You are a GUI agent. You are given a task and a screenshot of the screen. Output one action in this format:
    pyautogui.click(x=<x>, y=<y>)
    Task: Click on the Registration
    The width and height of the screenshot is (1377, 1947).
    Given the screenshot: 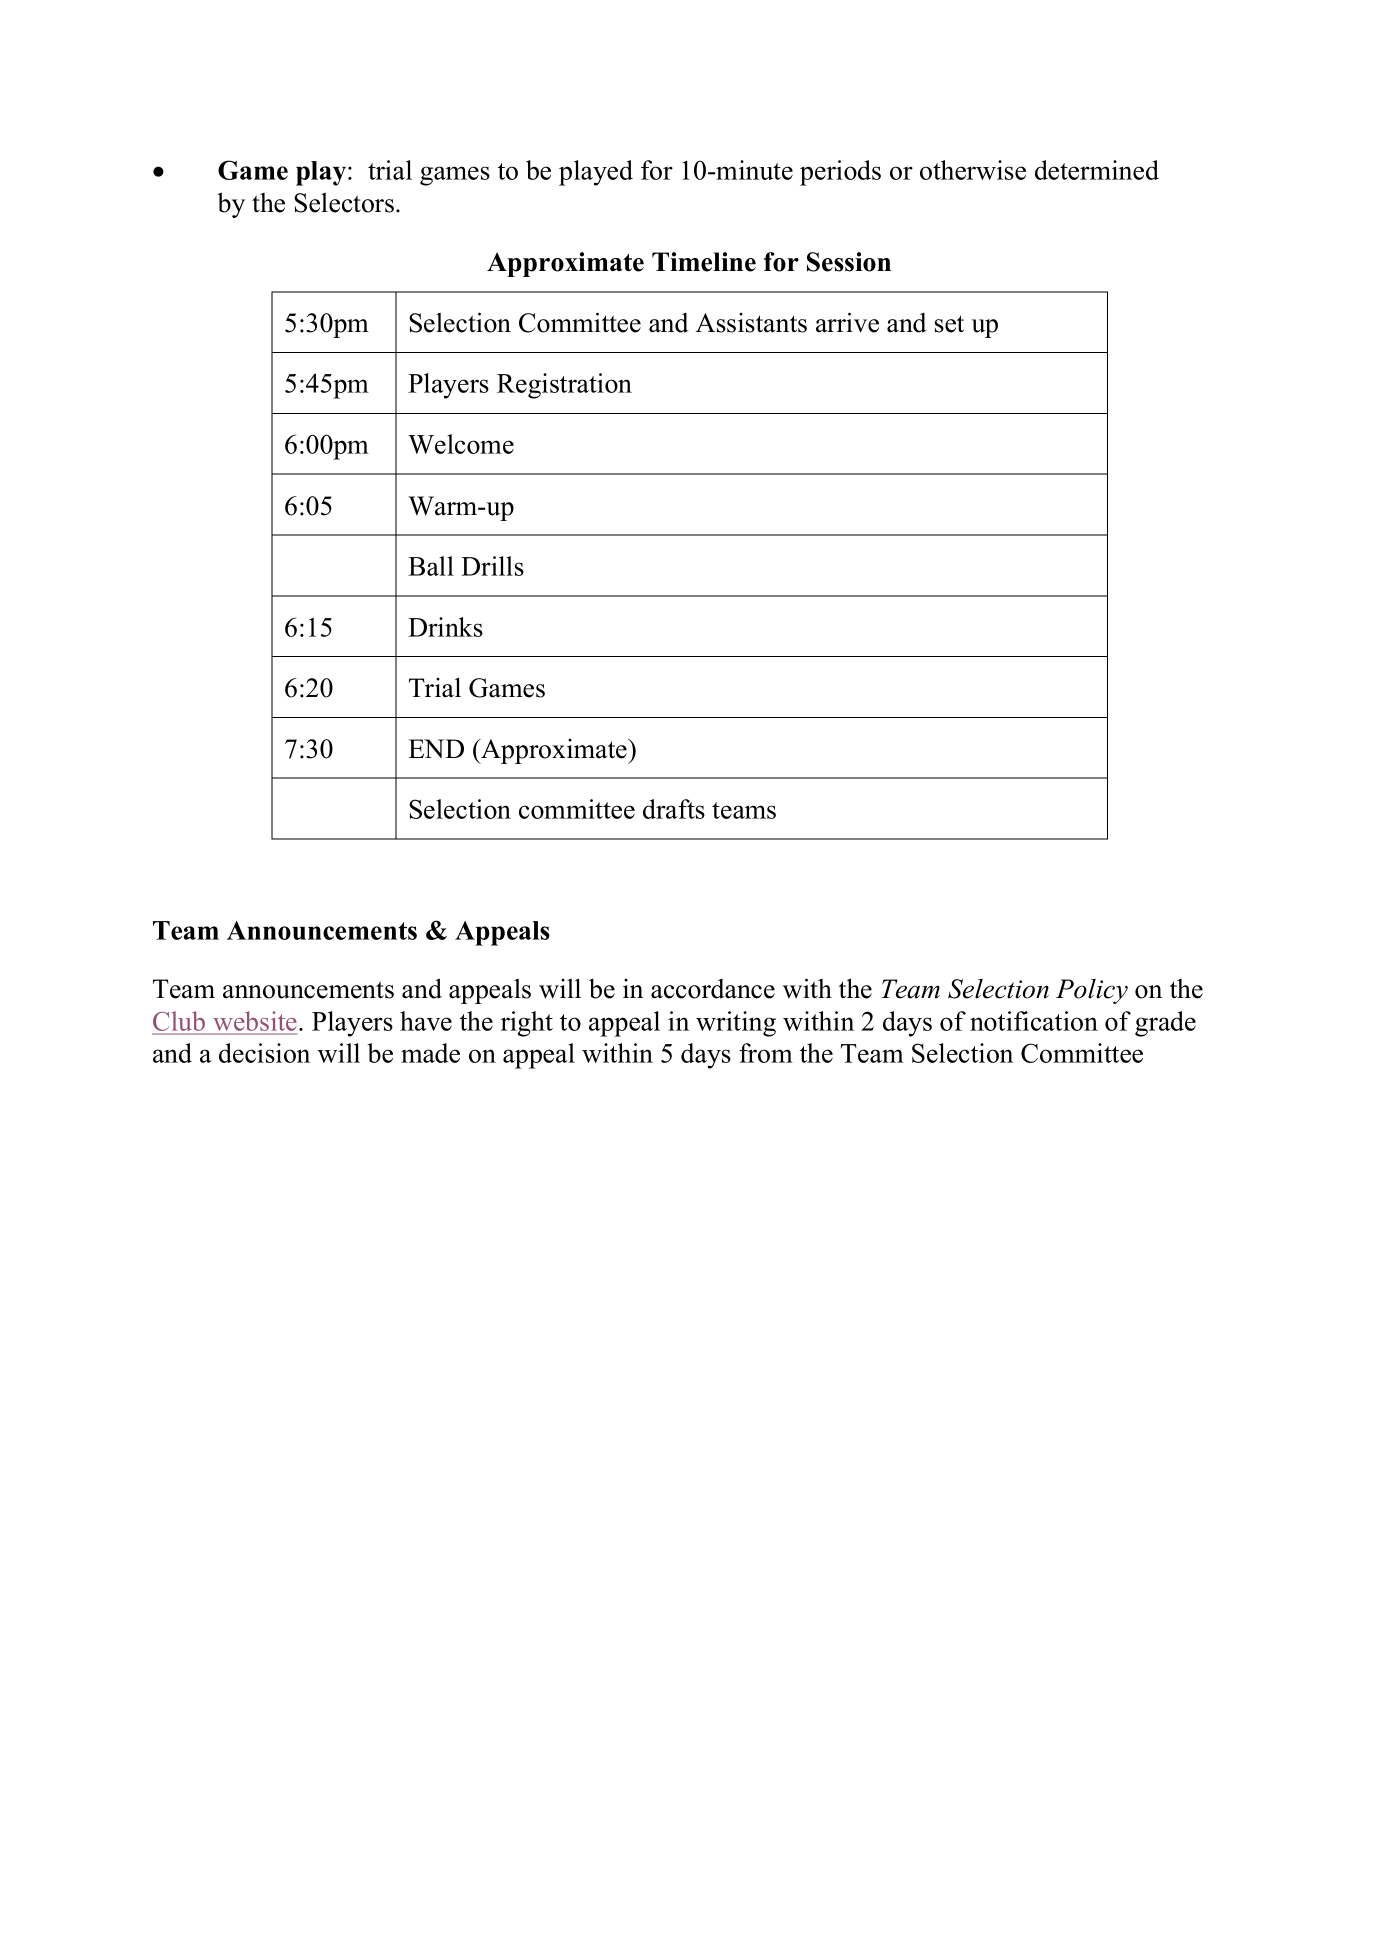 What is the action you would take?
    pyautogui.click(x=564, y=386)
